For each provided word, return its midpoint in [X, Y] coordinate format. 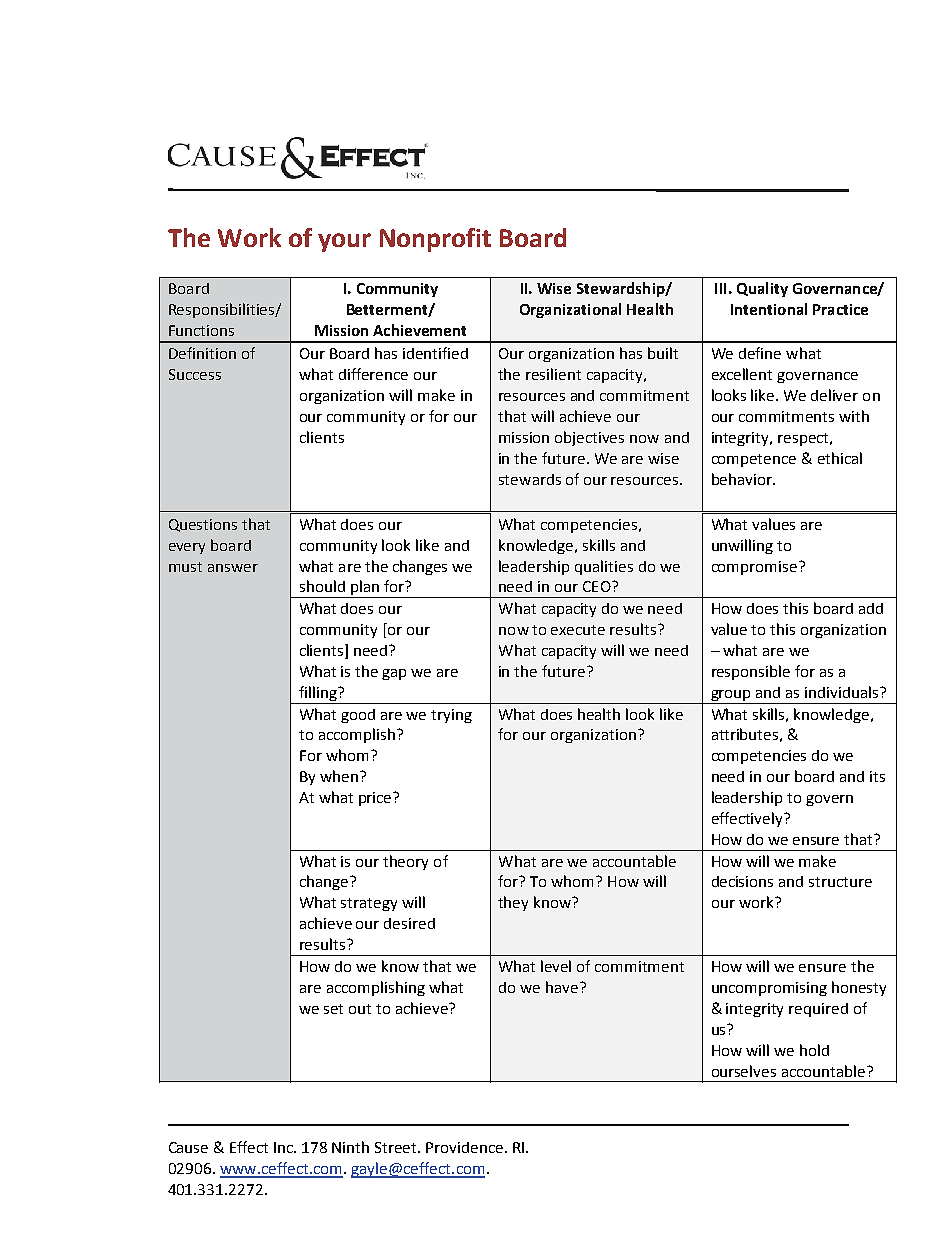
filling [319, 693]
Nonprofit [435, 240]
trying [451, 716]
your [344, 242]
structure [840, 882]
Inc [285, 1147]
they [513, 903]
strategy [369, 904]
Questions [203, 525]
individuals [843, 692]
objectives [589, 438]
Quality [762, 289]
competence [754, 460]
